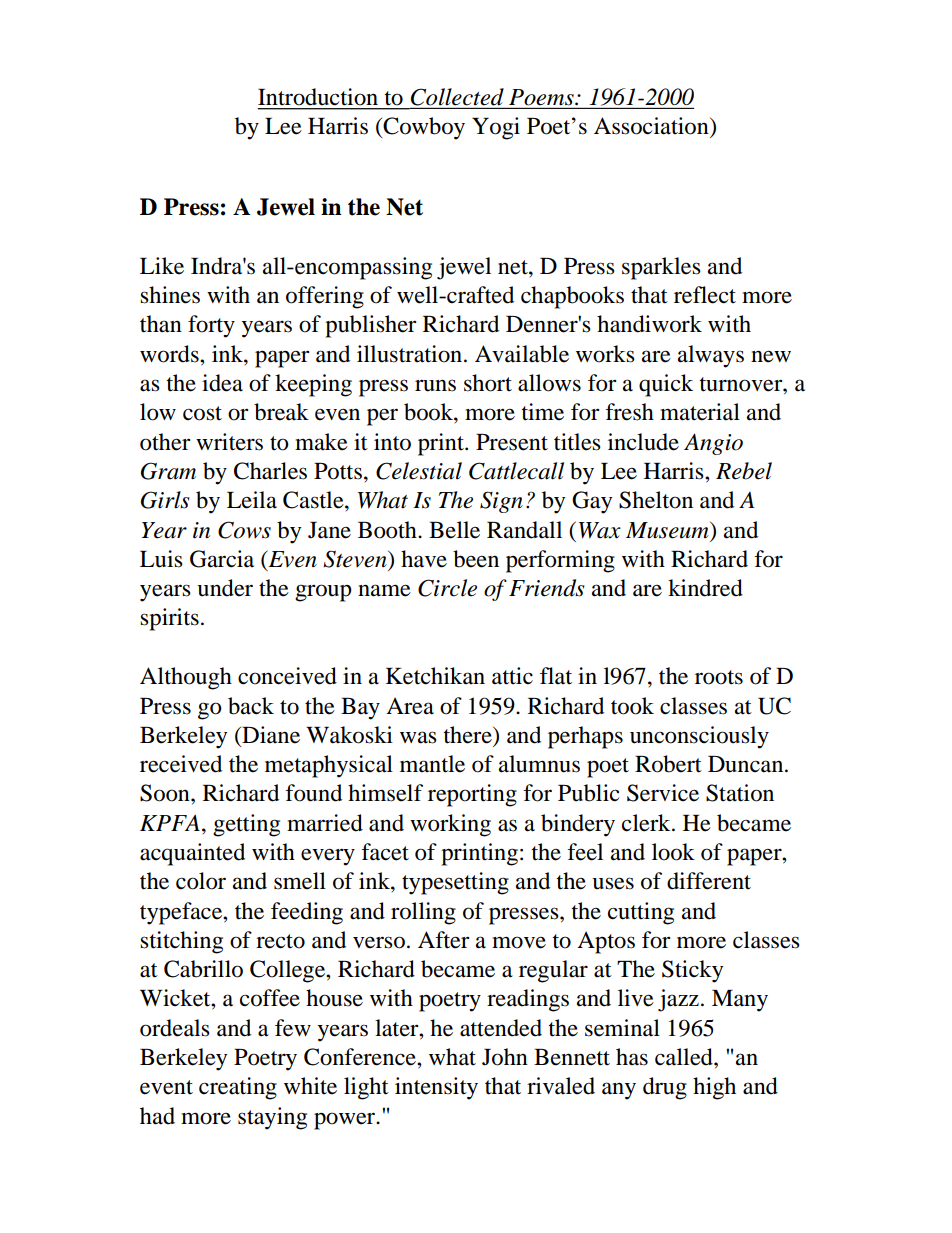 The height and width of the page is (1233, 952). Describe the element at coordinates (229, 442) in the page. I see `writers` at that location.
